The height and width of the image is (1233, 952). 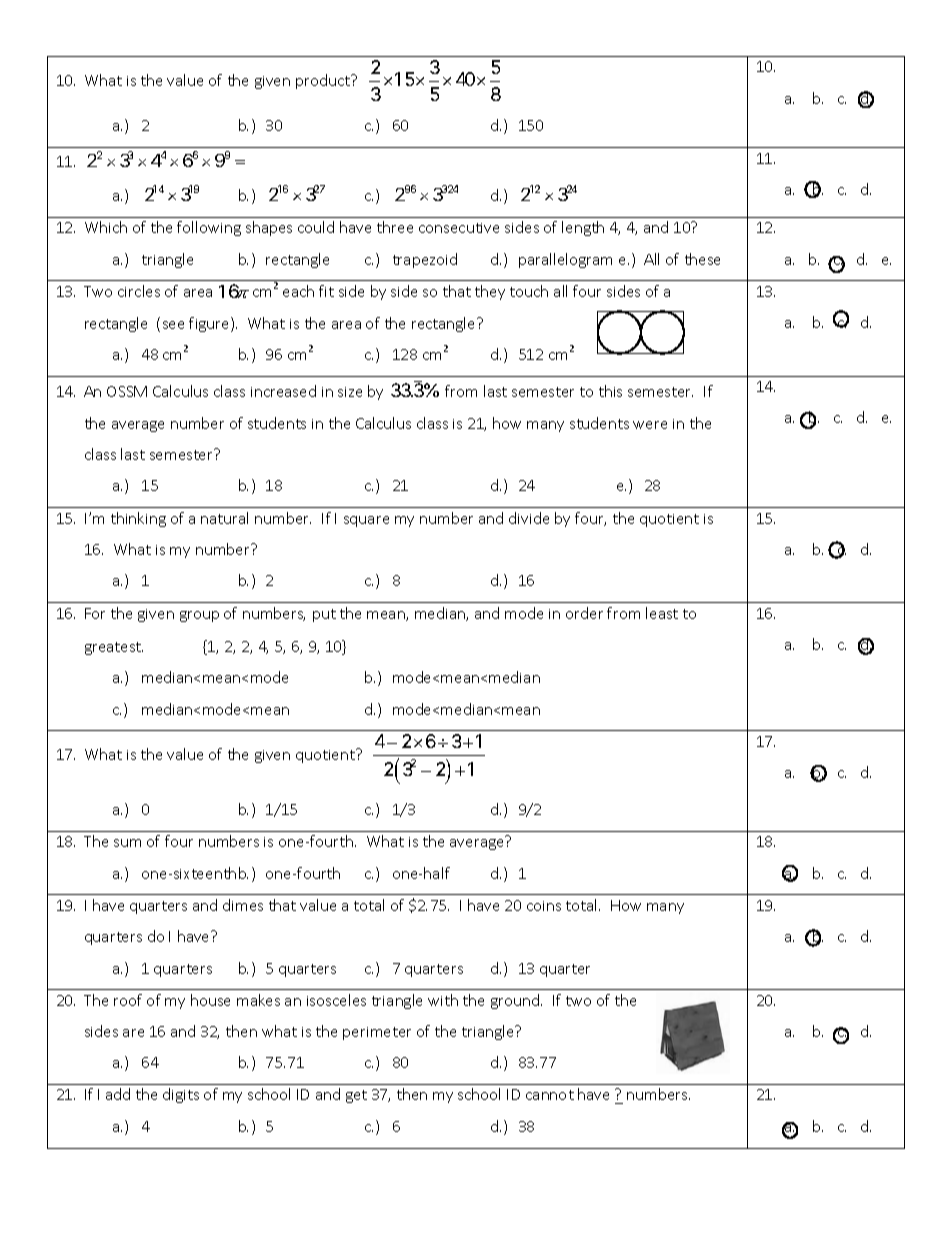 I want to click on cannot, so click(x=550, y=1095).
